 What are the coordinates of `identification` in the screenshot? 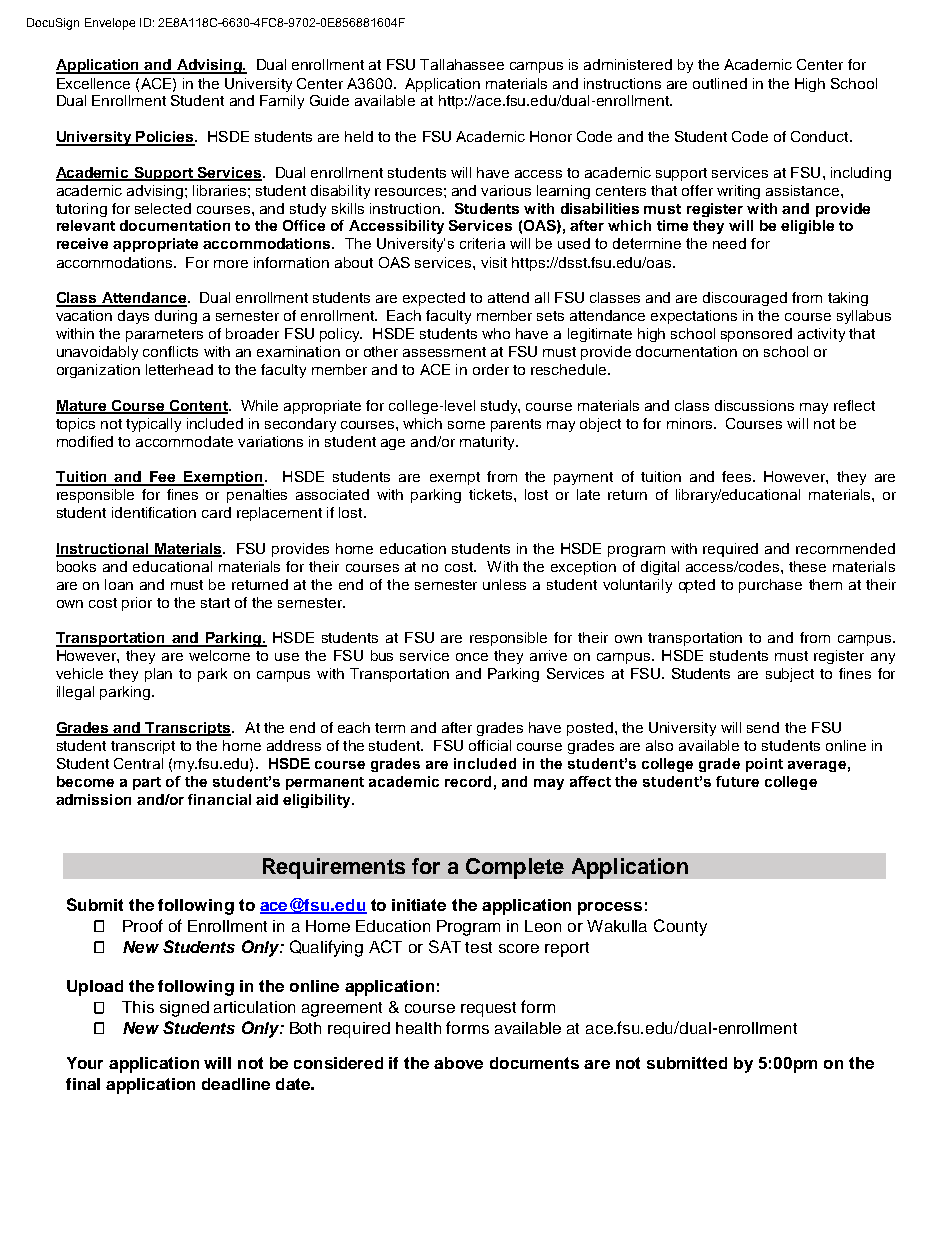 It's located at (154, 512).
